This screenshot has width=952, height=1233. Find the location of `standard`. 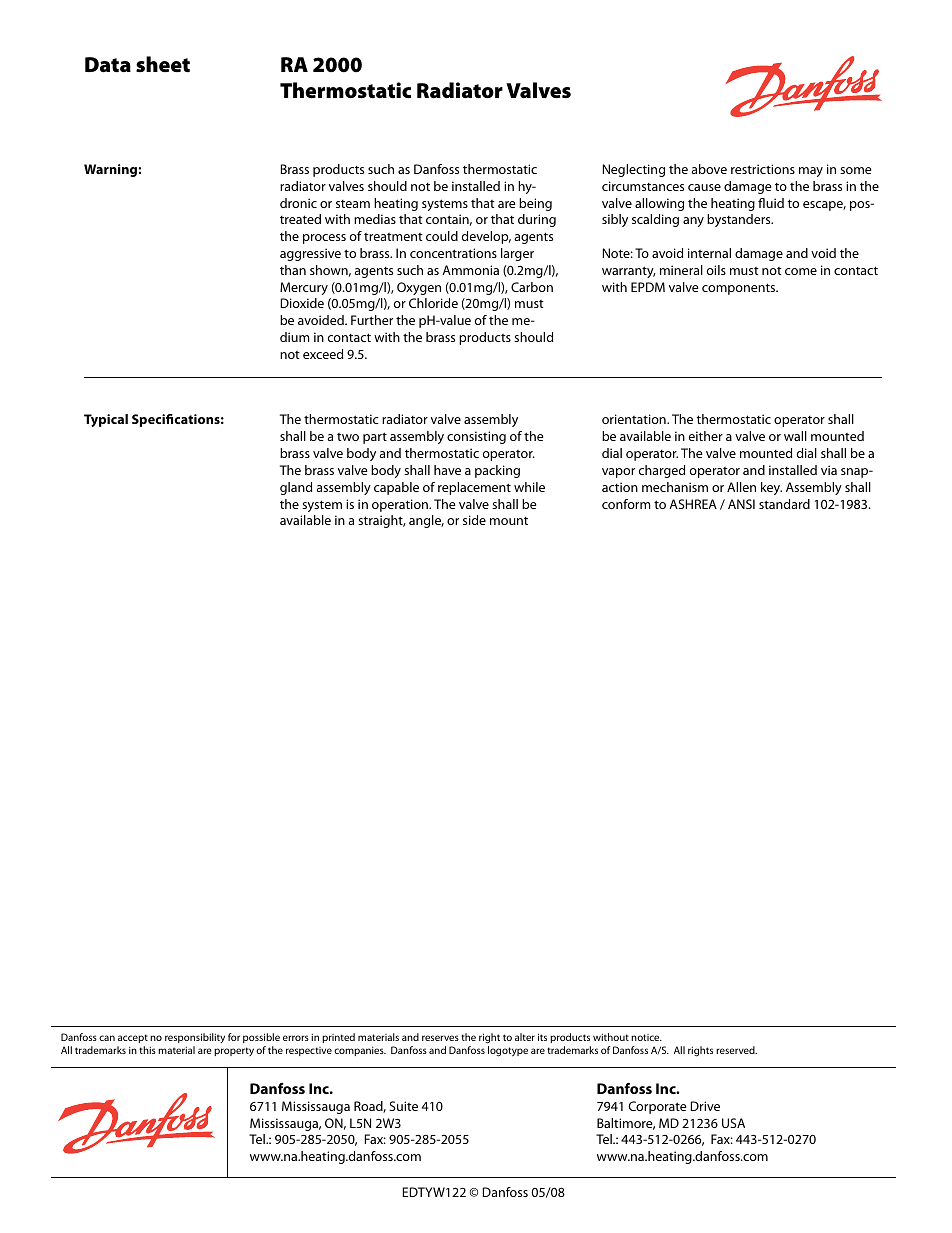

standard is located at coordinates (784, 504).
